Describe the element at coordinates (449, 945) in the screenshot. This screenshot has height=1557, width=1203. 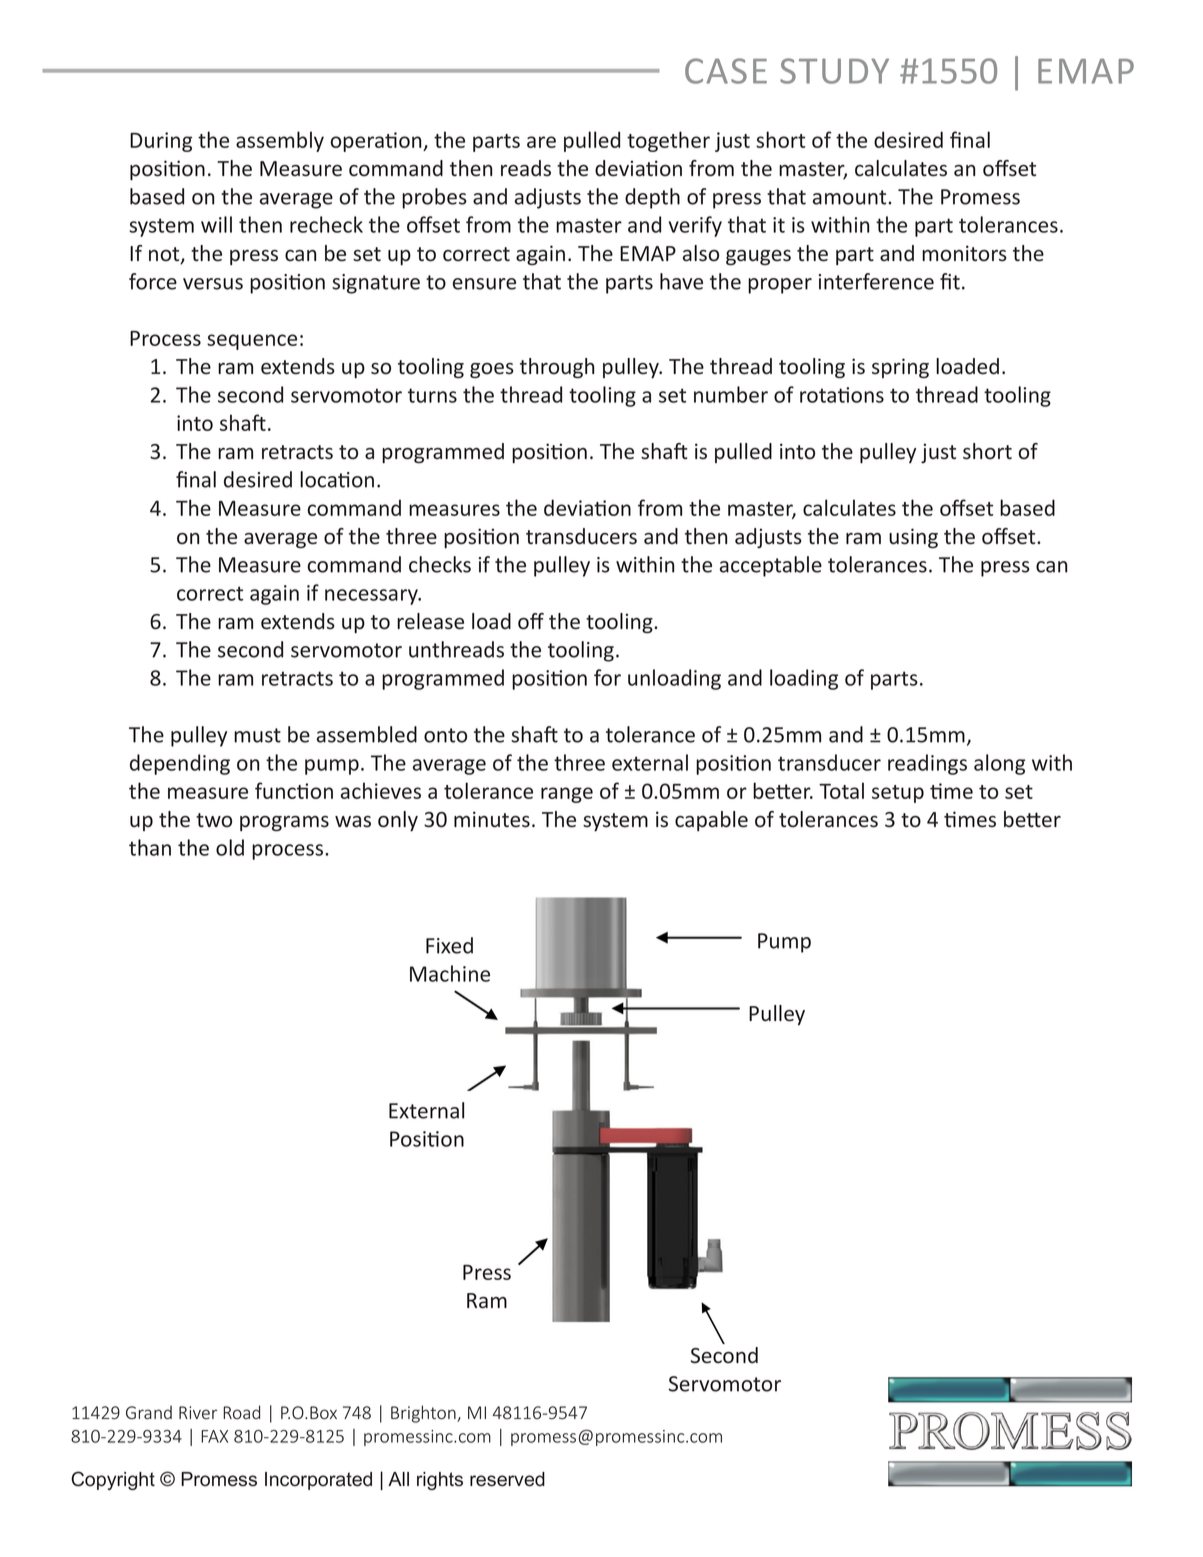
I see `Fixed` at that location.
